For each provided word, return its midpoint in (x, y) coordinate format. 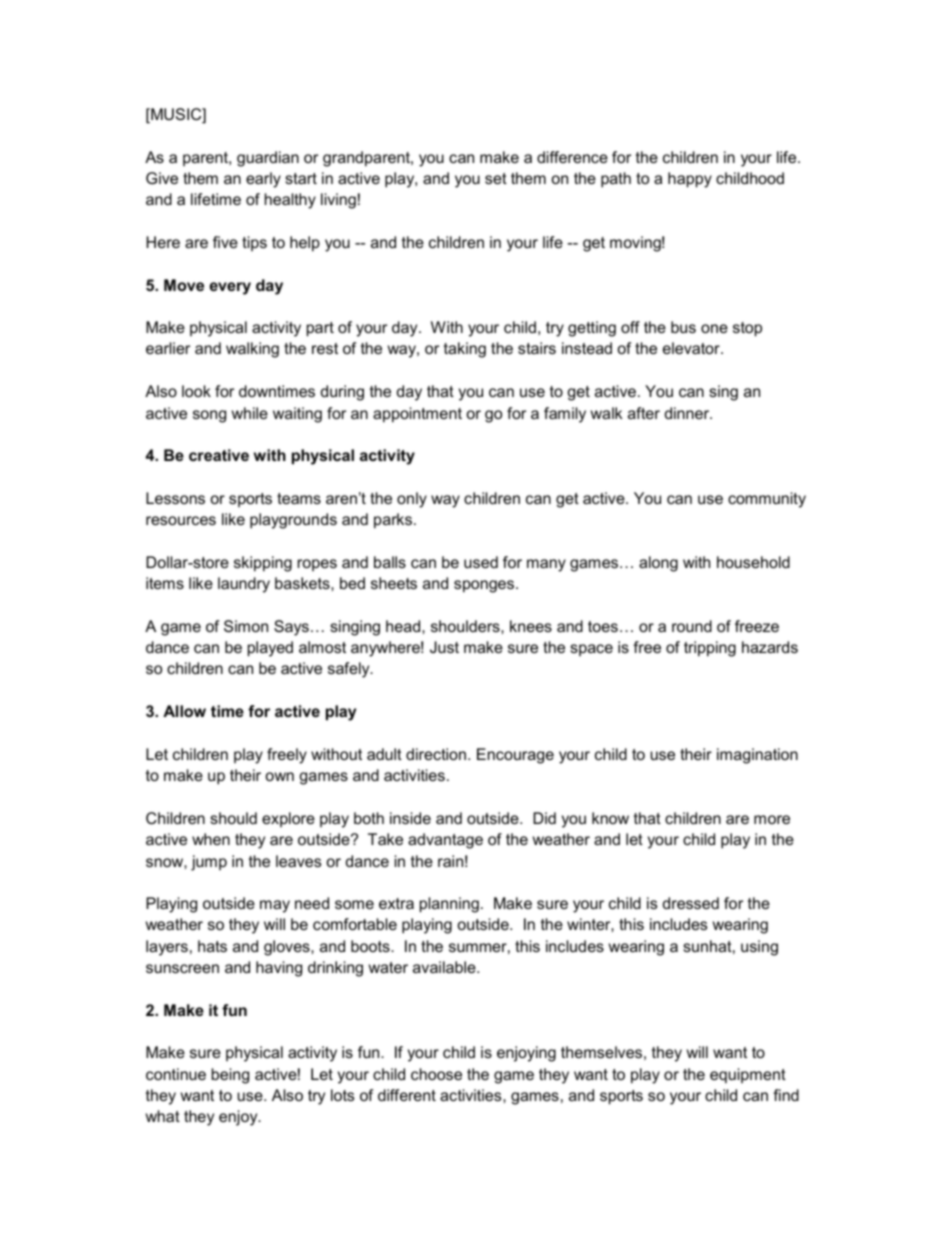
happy (690, 180)
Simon (246, 626)
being (230, 1076)
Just (444, 647)
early (263, 180)
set (496, 178)
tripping (710, 649)
